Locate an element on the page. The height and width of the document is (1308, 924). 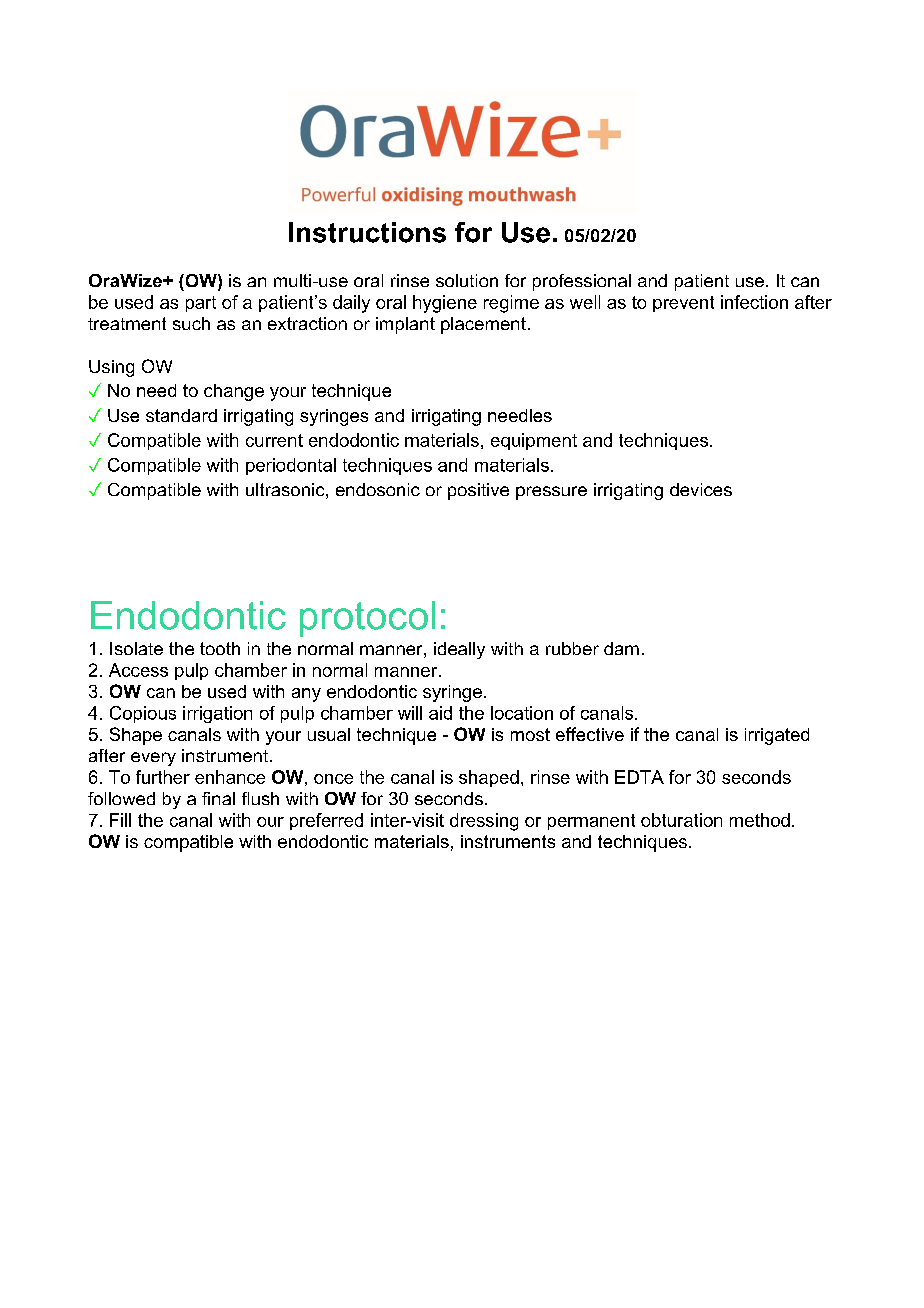
dam is located at coordinates (621, 648).
